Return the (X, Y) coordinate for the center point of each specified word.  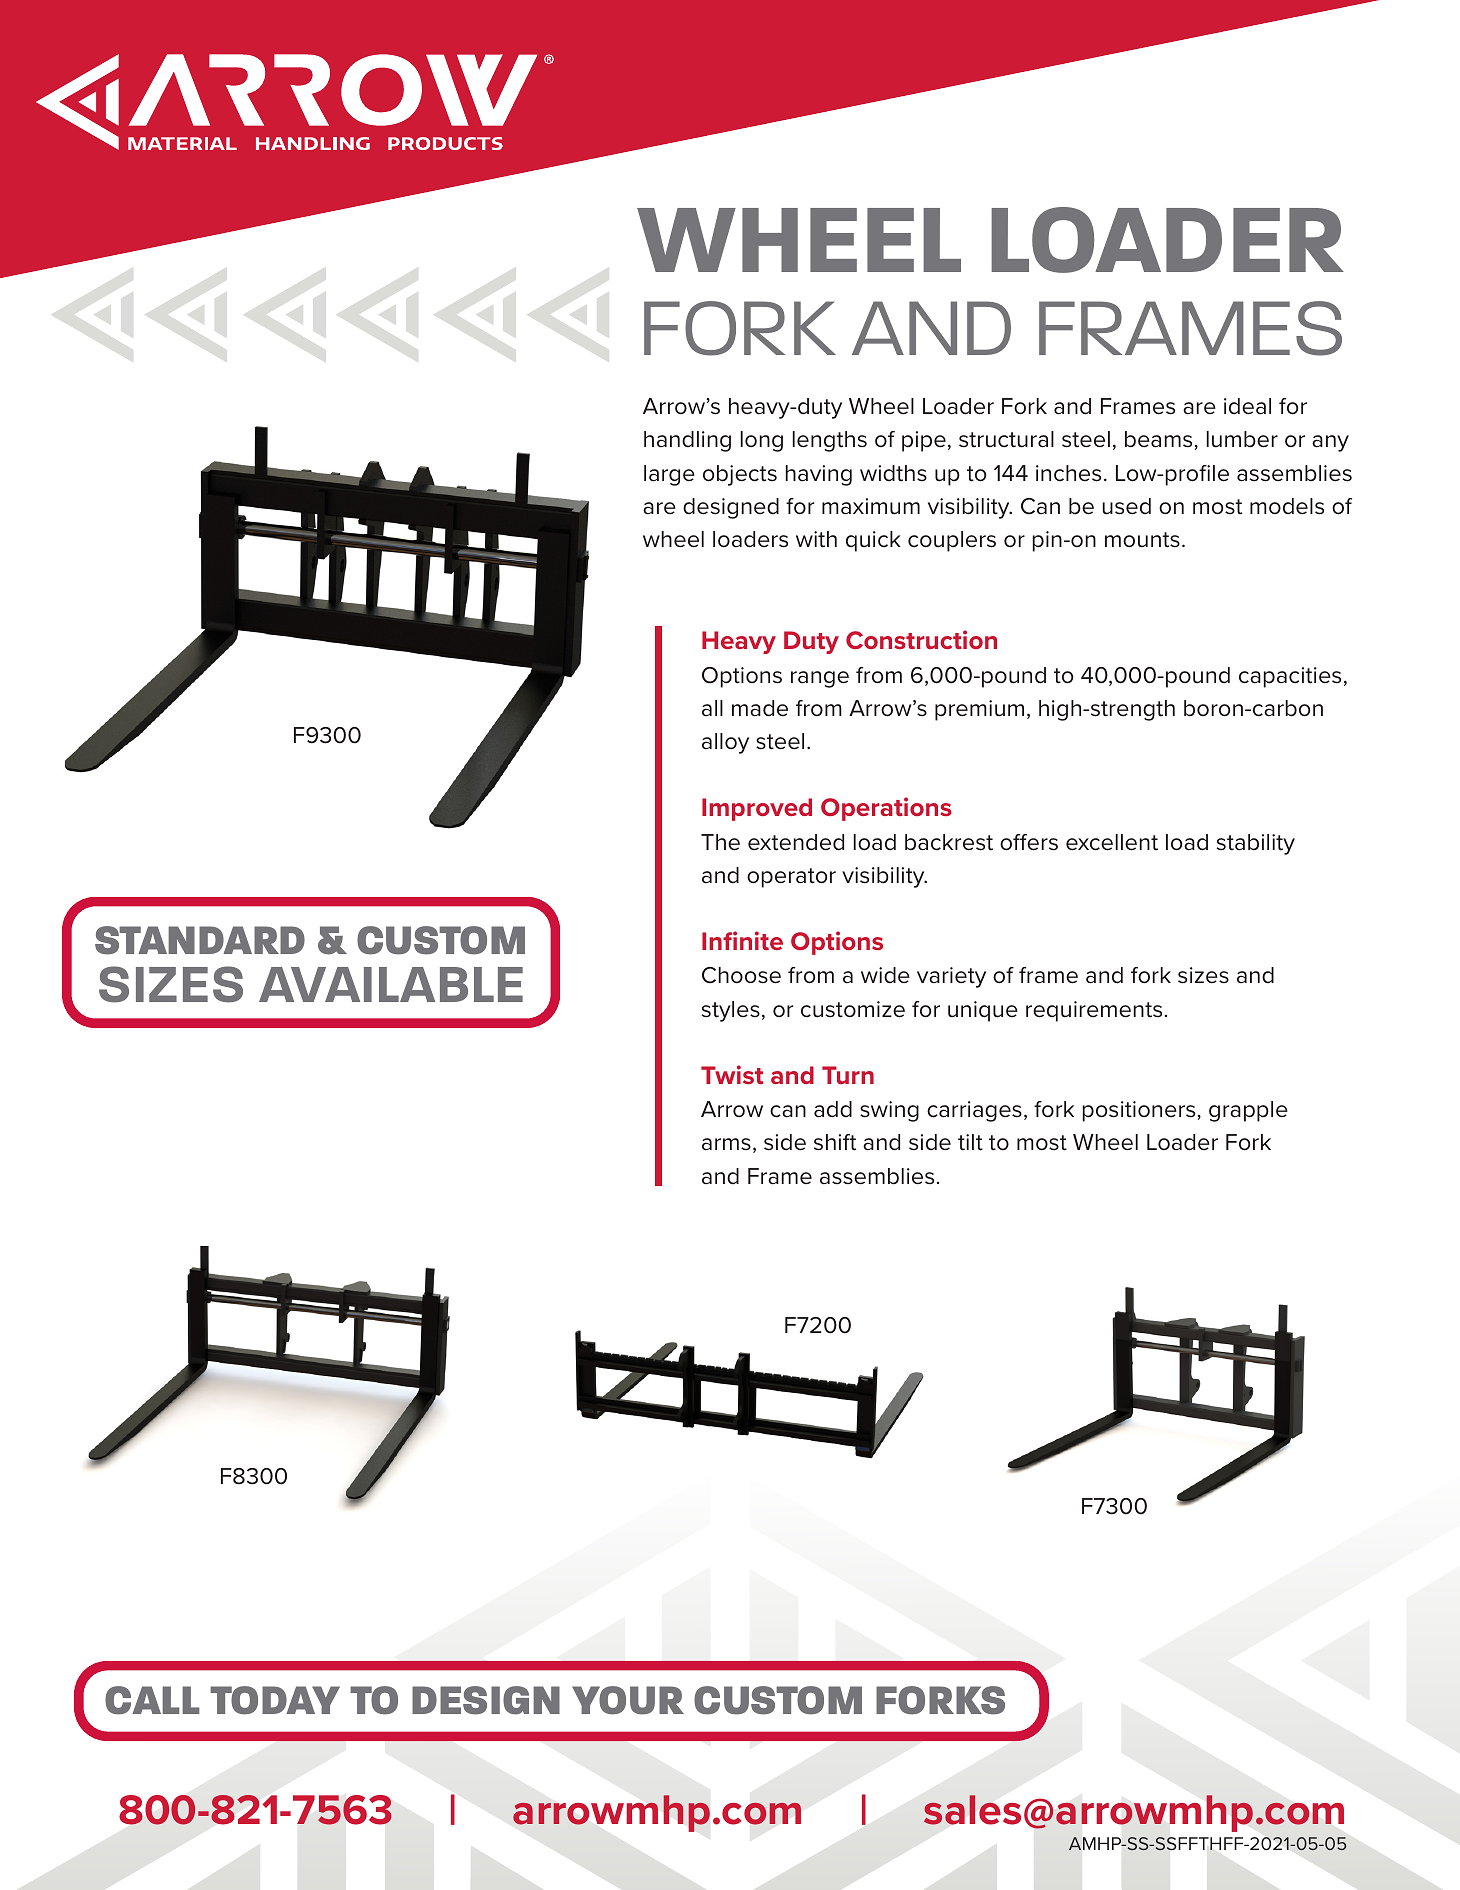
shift (835, 1142)
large (669, 475)
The (720, 842)
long (762, 441)
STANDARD (200, 940)
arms (726, 1144)
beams (1158, 439)
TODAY (275, 1700)
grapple (1248, 1111)
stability (1256, 844)
